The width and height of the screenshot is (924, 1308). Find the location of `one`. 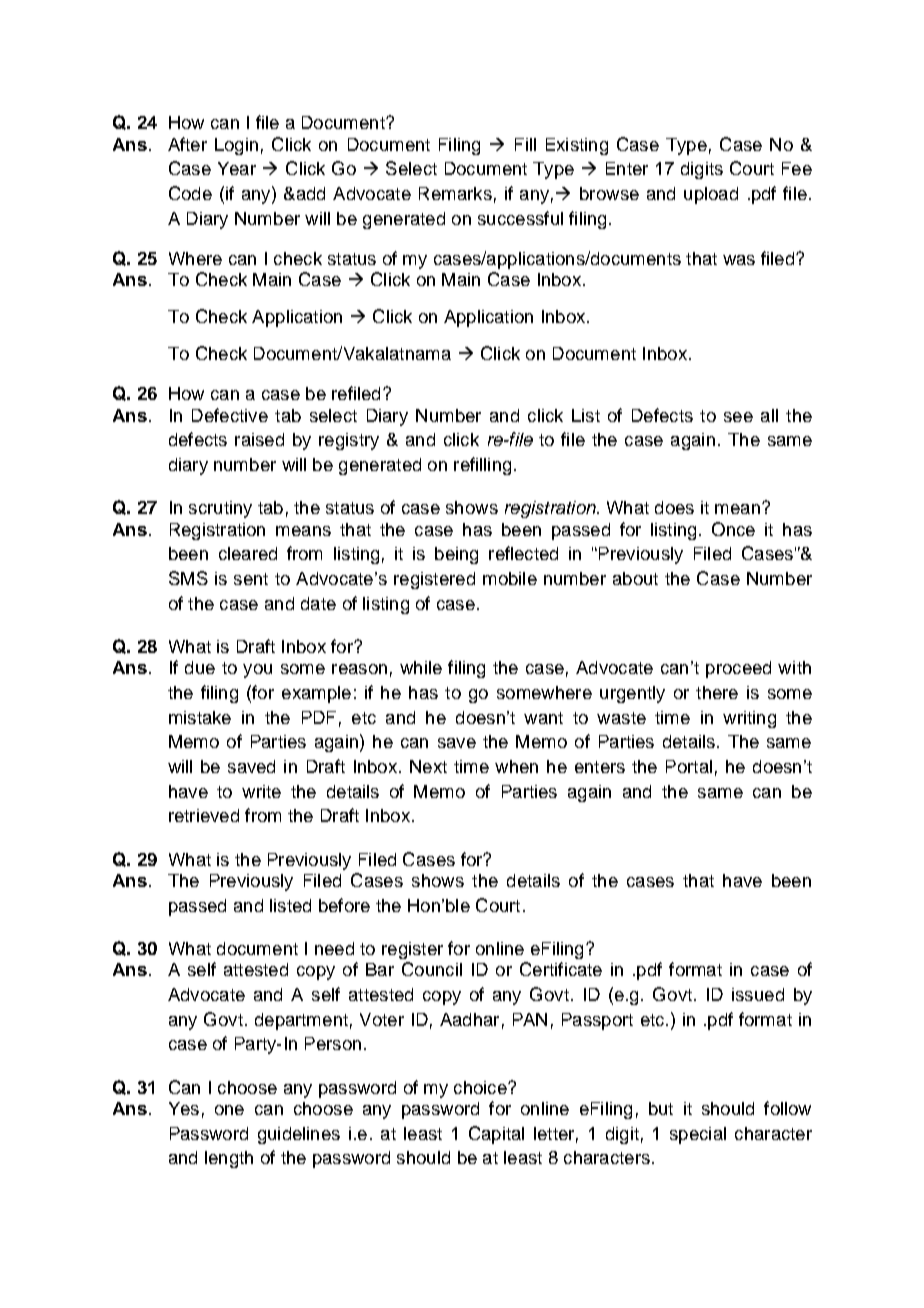

one is located at coordinates (229, 1110).
